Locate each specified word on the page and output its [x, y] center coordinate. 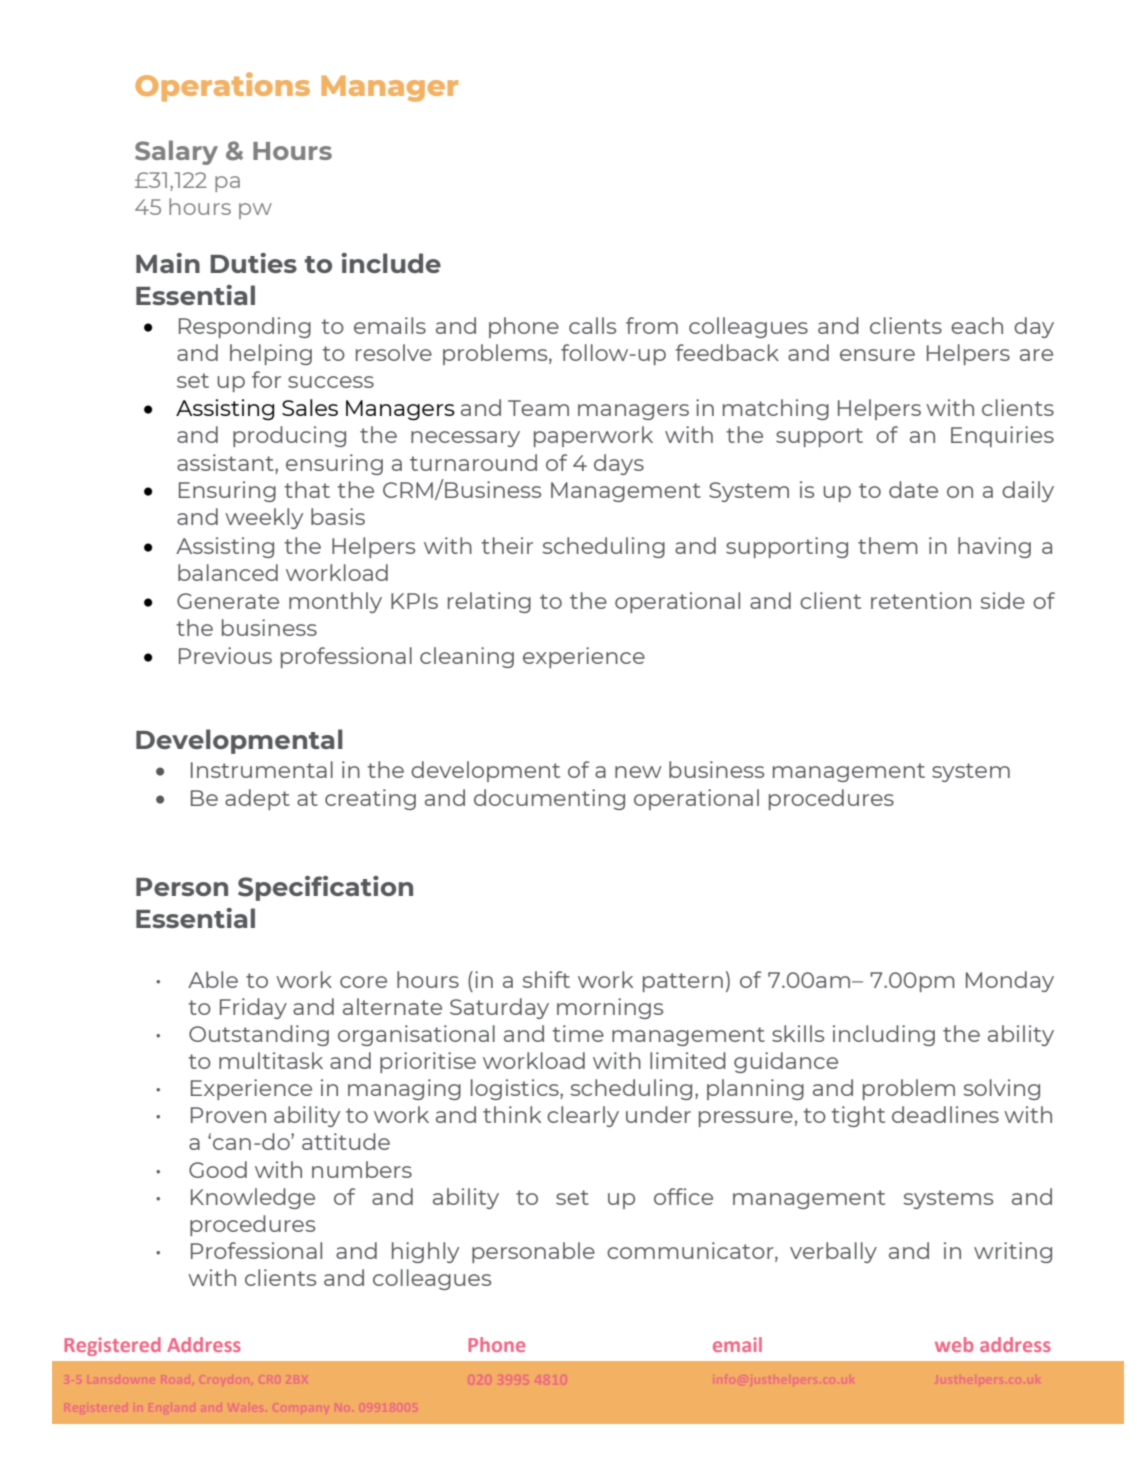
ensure [877, 355]
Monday [1010, 981]
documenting [549, 799]
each [977, 325]
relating [489, 602]
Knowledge [253, 1198]
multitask [271, 1060]
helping [271, 354]
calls [592, 325]
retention [921, 600]
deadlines [945, 1114]
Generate [228, 601]
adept [257, 799]
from [652, 325]
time [578, 1033]
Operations [222, 87]
